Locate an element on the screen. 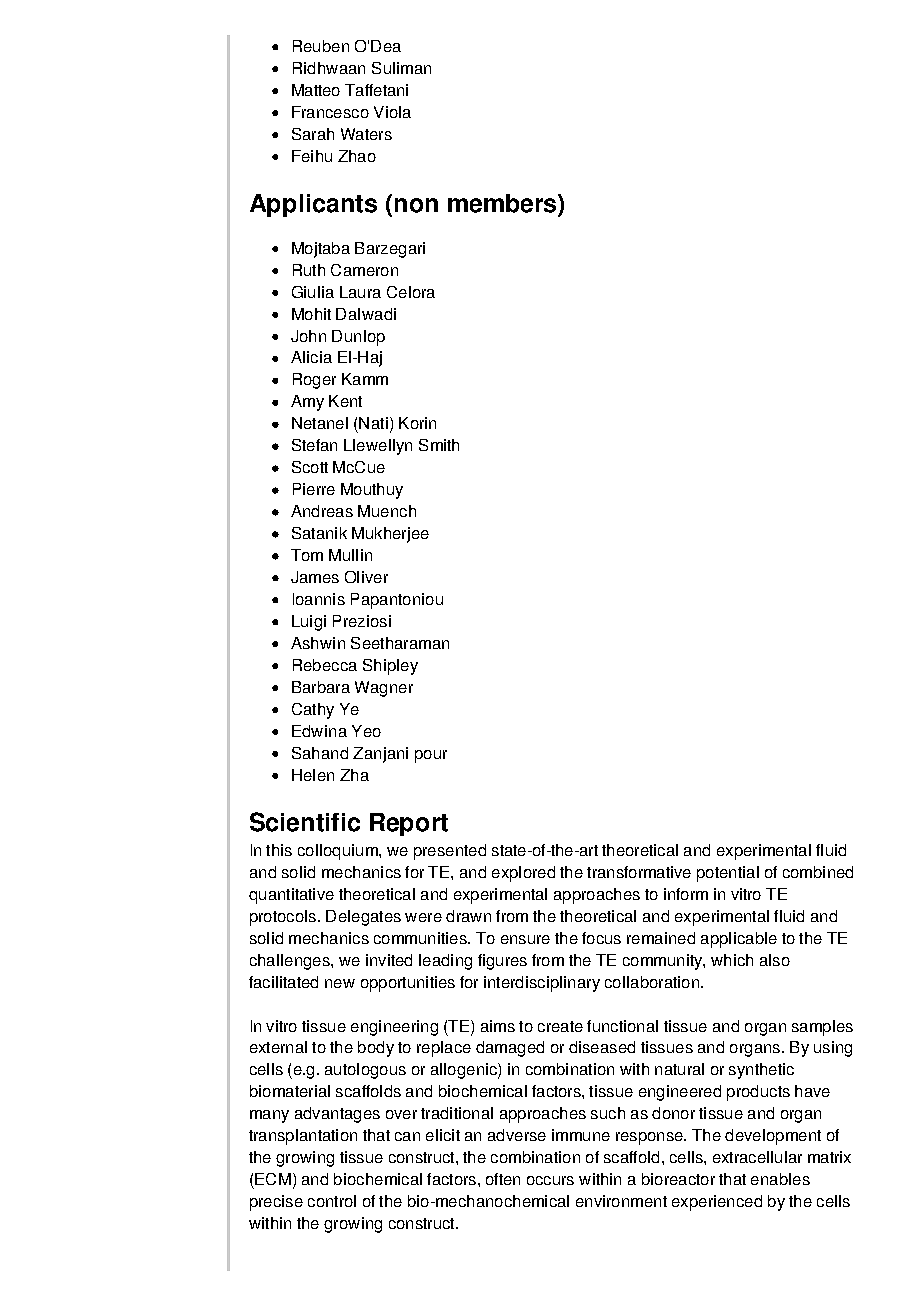 The height and width of the screenshot is (1308, 924). Matteo is located at coordinates (316, 90).
